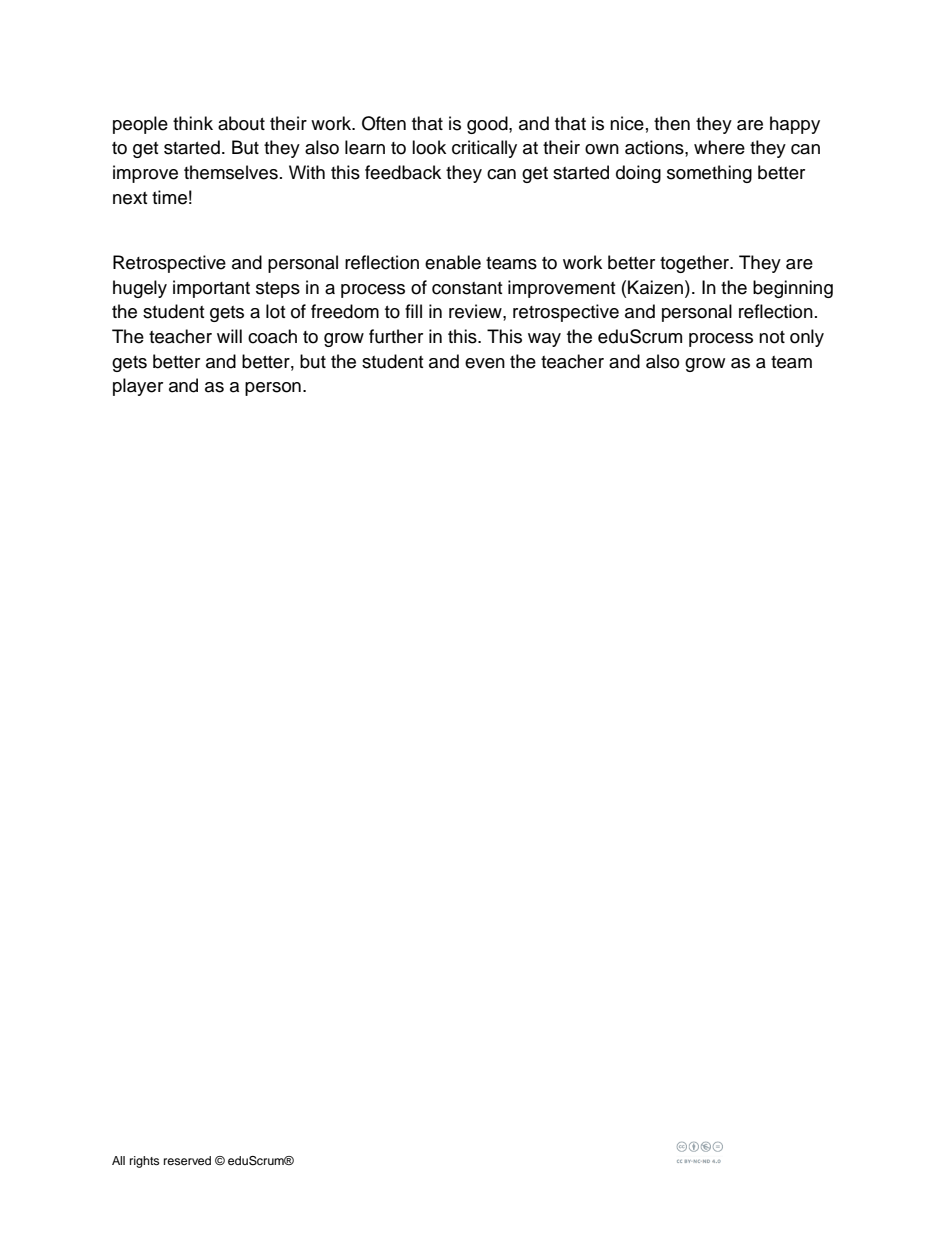  What do you see at coordinates (187, 1160) in the screenshot?
I see `reserved` at bounding box center [187, 1160].
